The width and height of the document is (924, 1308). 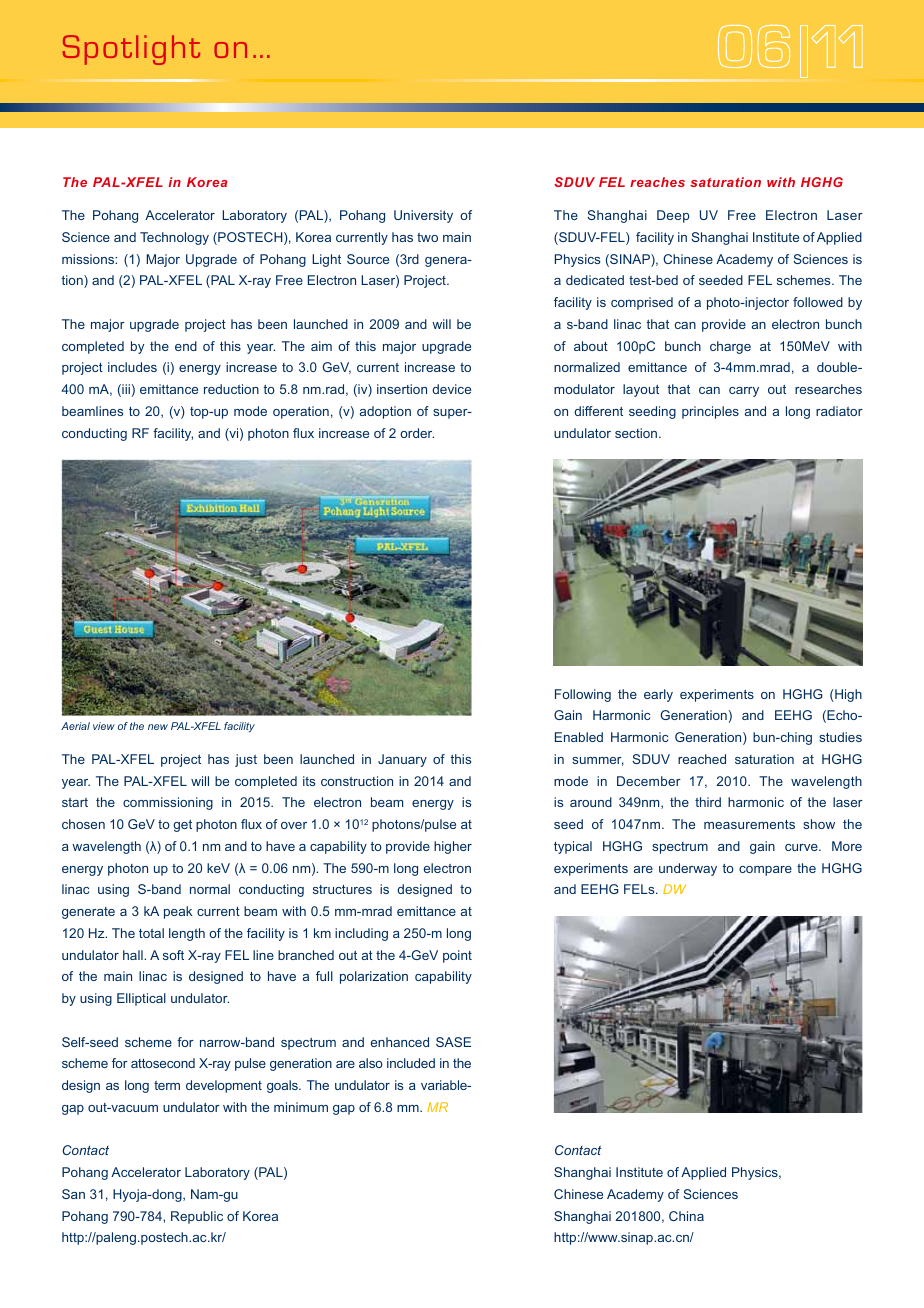 I want to click on China, so click(x=686, y=1216).
